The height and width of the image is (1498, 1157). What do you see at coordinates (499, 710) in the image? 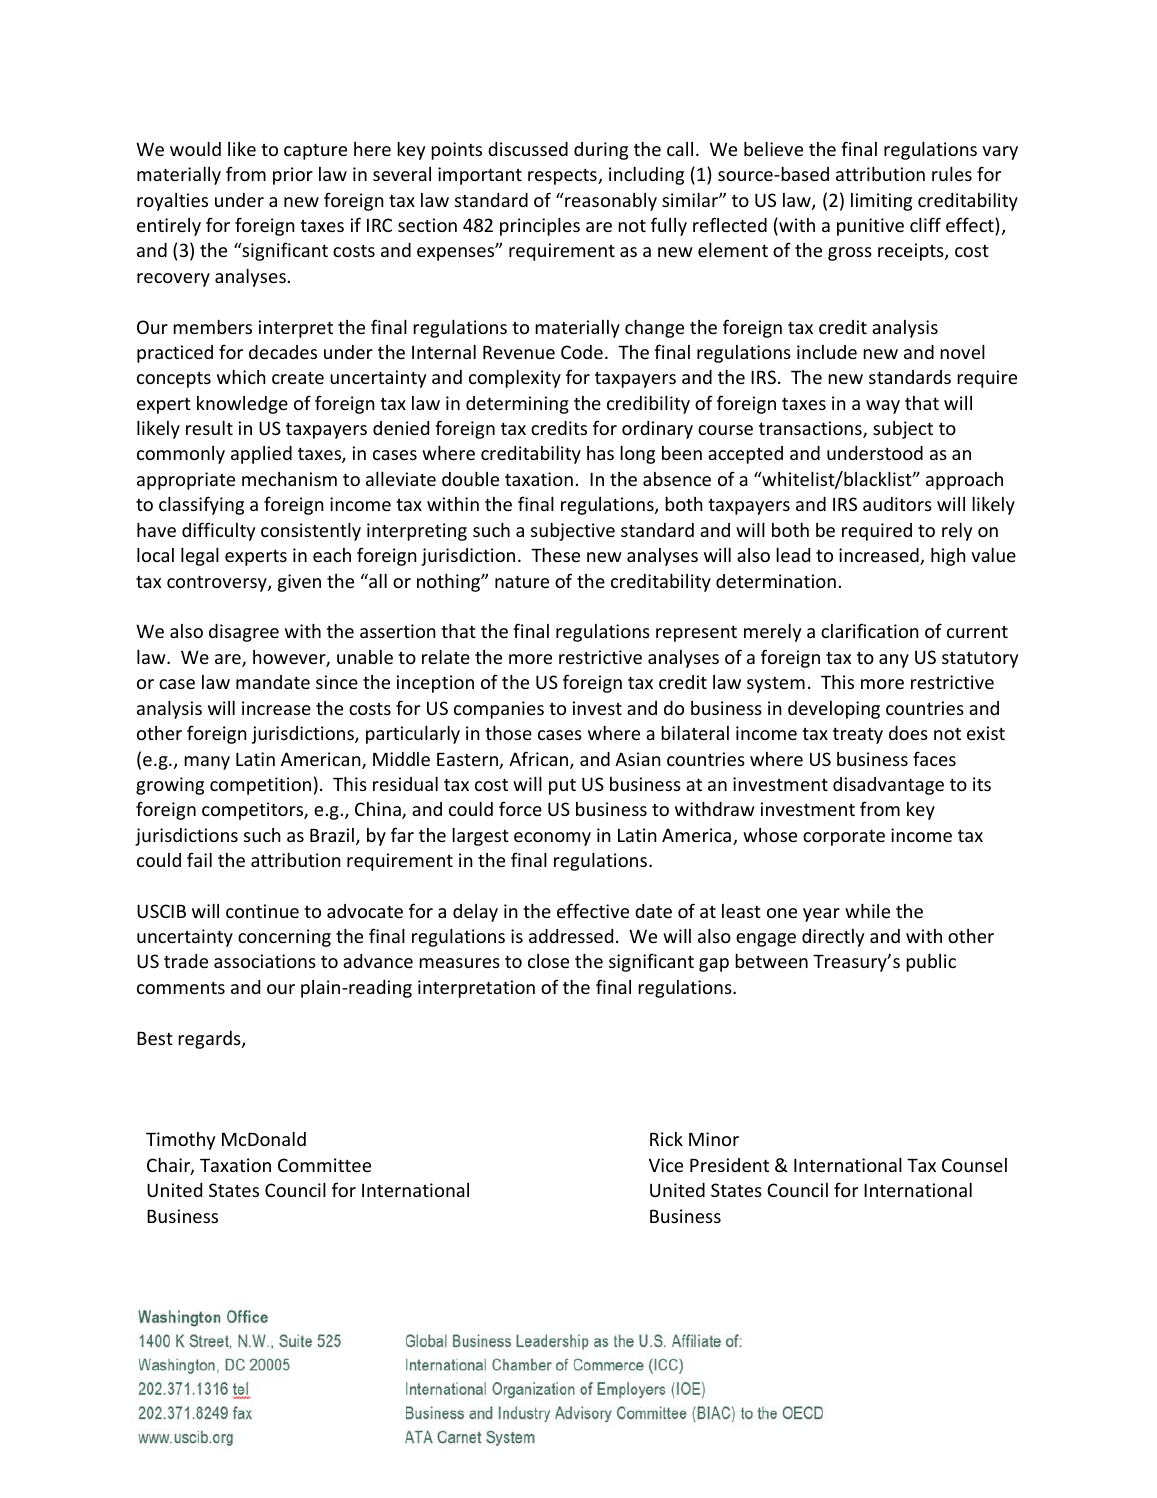
I see `companies` at bounding box center [499, 710].
